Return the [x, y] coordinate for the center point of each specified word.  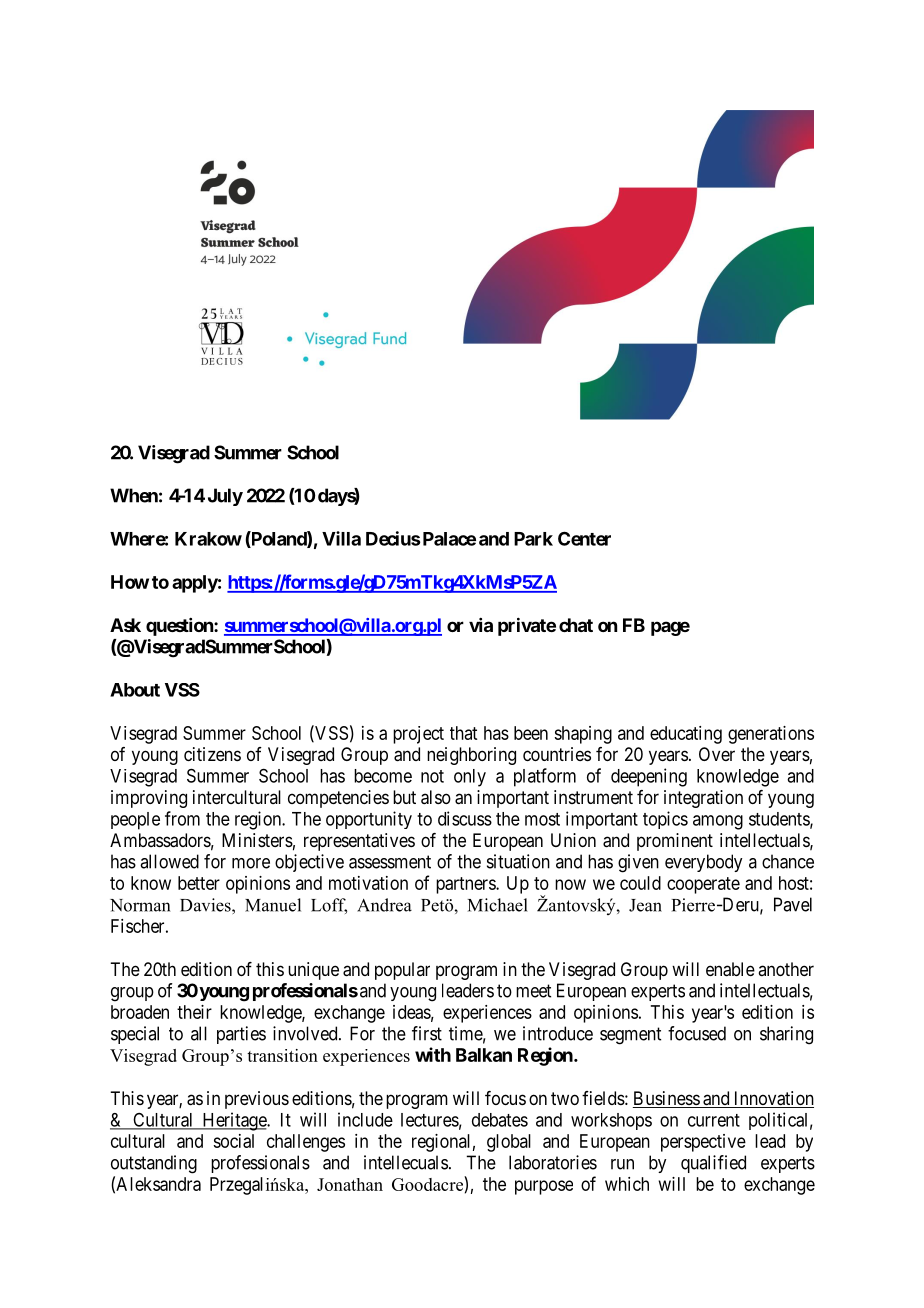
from [182, 818]
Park [533, 539]
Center [584, 538]
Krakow [208, 539]
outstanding [154, 1164]
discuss [465, 818]
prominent [675, 842]
